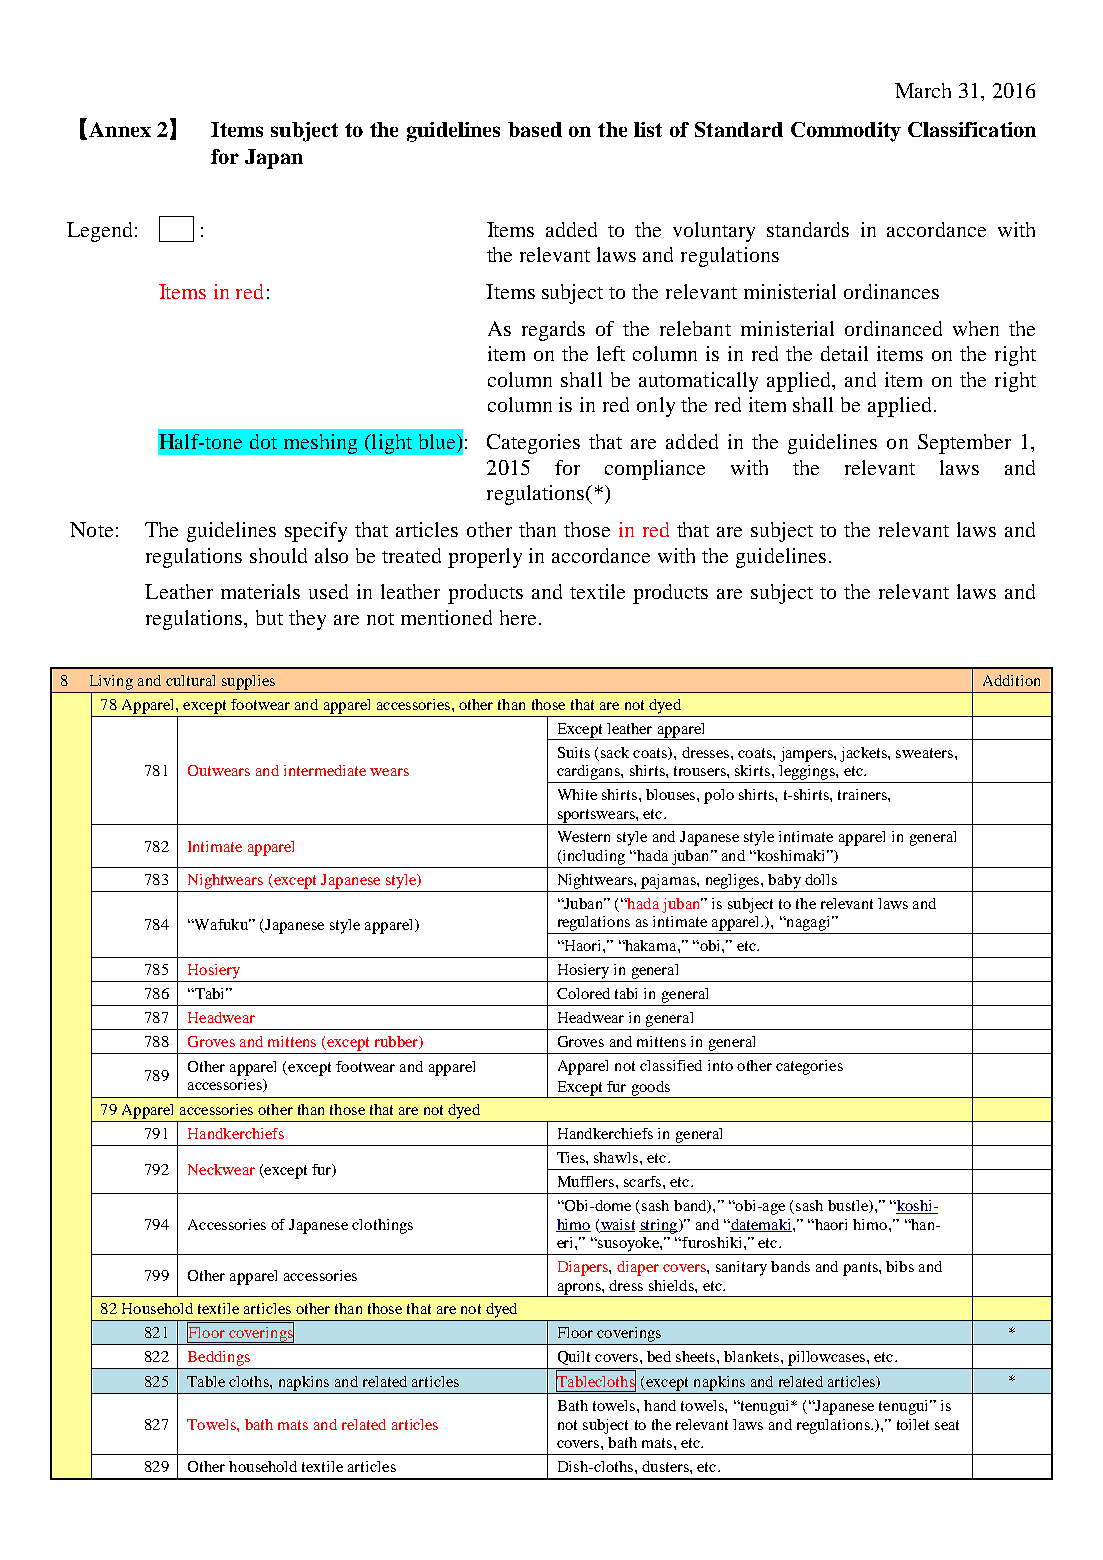 Image resolution: width=1103 pixels, height=1560 pixels. What do you see at coordinates (99, 232) in the screenshot?
I see `Legend` at bounding box center [99, 232].
